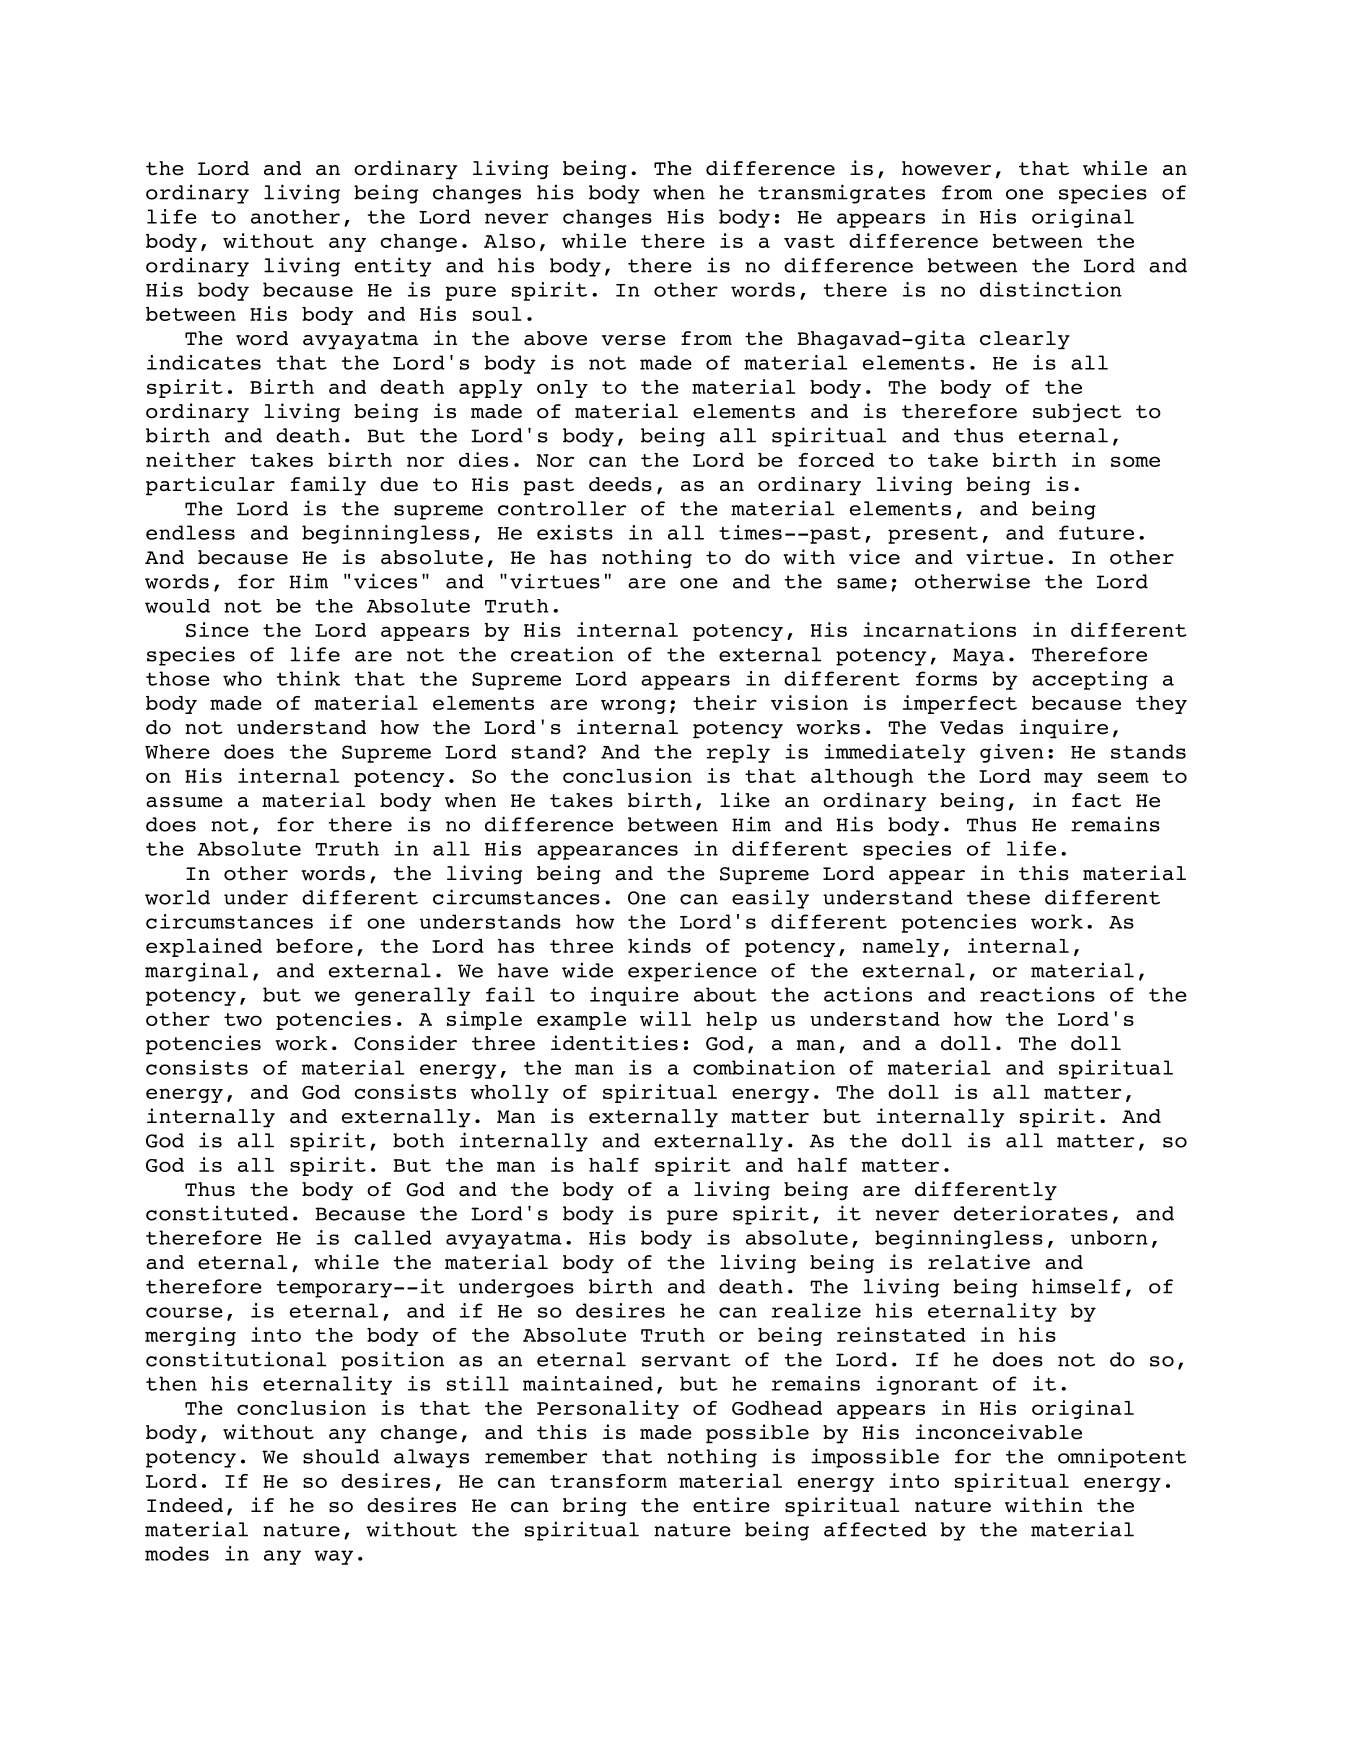 The height and width of the screenshot is (1744, 1348). Describe the element at coordinates (725, 702) in the screenshot. I see `their` at that location.
